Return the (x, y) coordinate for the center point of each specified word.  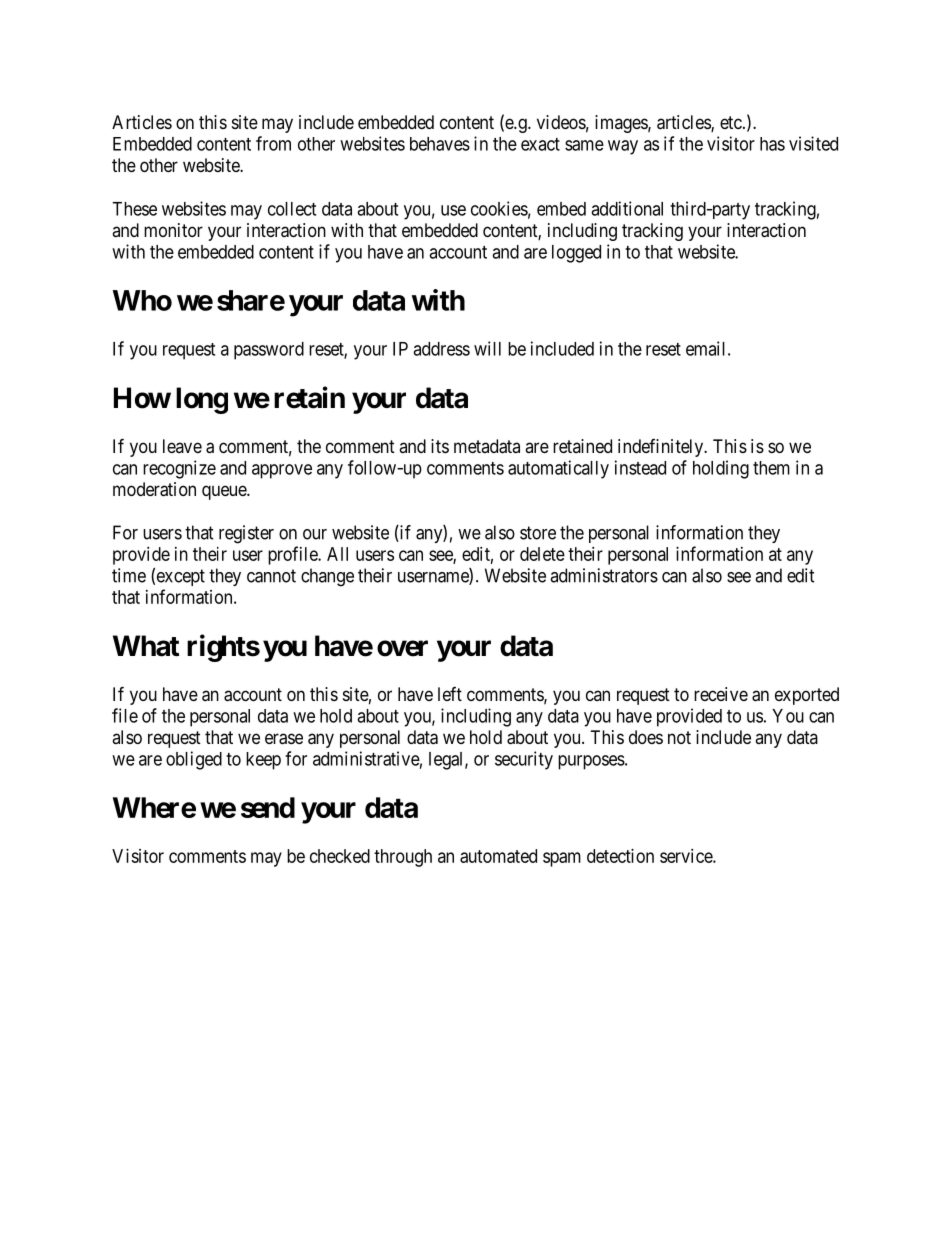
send (268, 807)
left (450, 694)
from (273, 143)
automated (498, 856)
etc (731, 122)
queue (225, 492)
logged (576, 254)
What (146, 646)
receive (721, 694)
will (487, 348)
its (440, 446)
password (269, 351)
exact (540, 144)
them (771, 468)
